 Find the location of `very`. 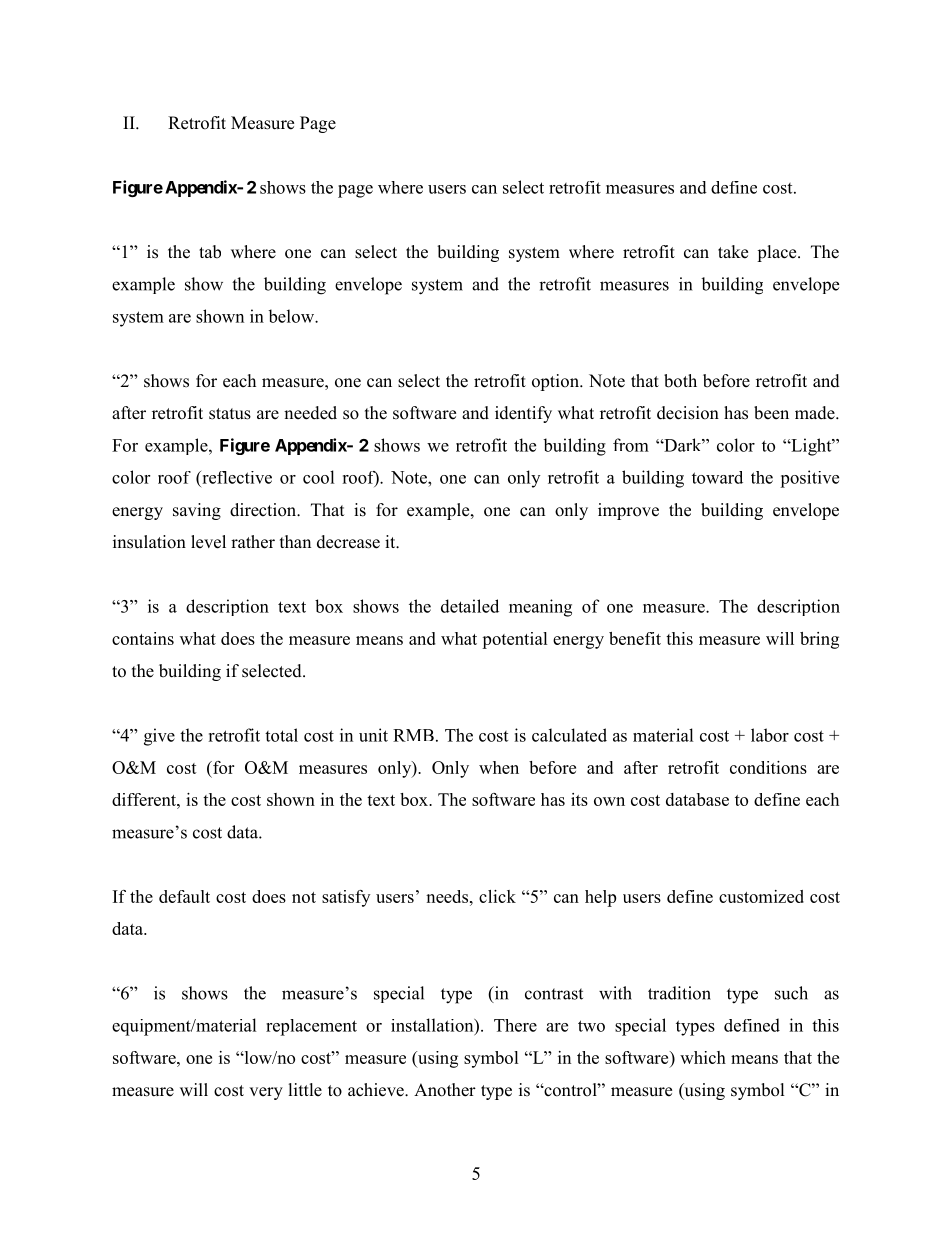

very is located at coordinates (266, 1093).
